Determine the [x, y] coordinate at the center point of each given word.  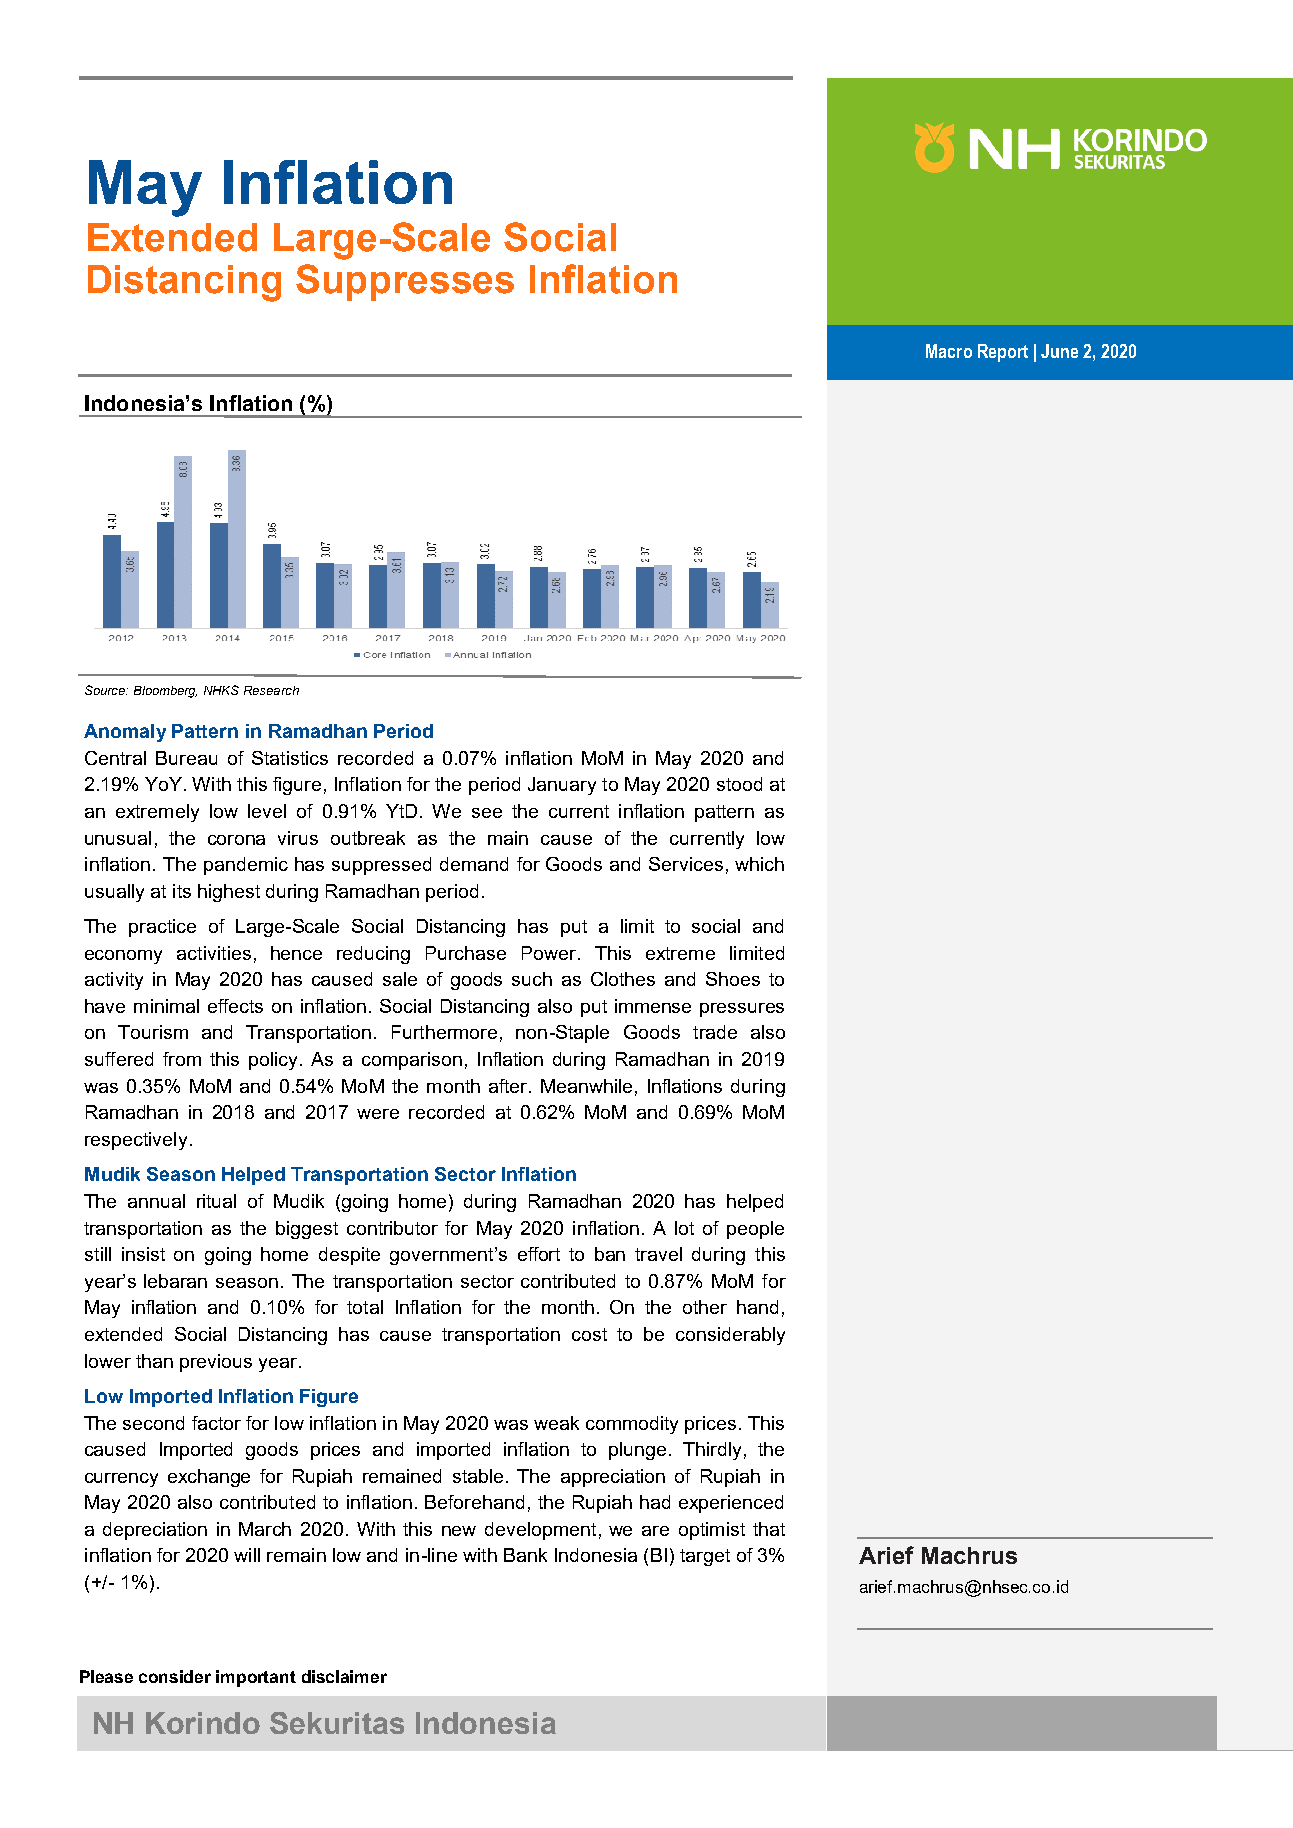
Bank [525, 1555]
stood [739, 784]
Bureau [186, 758]
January [562, 786]
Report [1003, 353]
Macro [949, 351]
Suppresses [405, 282]
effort [539, 1254]
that [769, 1529]
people [755, 1230]
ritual [216, 1201]
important [256, 1678]
